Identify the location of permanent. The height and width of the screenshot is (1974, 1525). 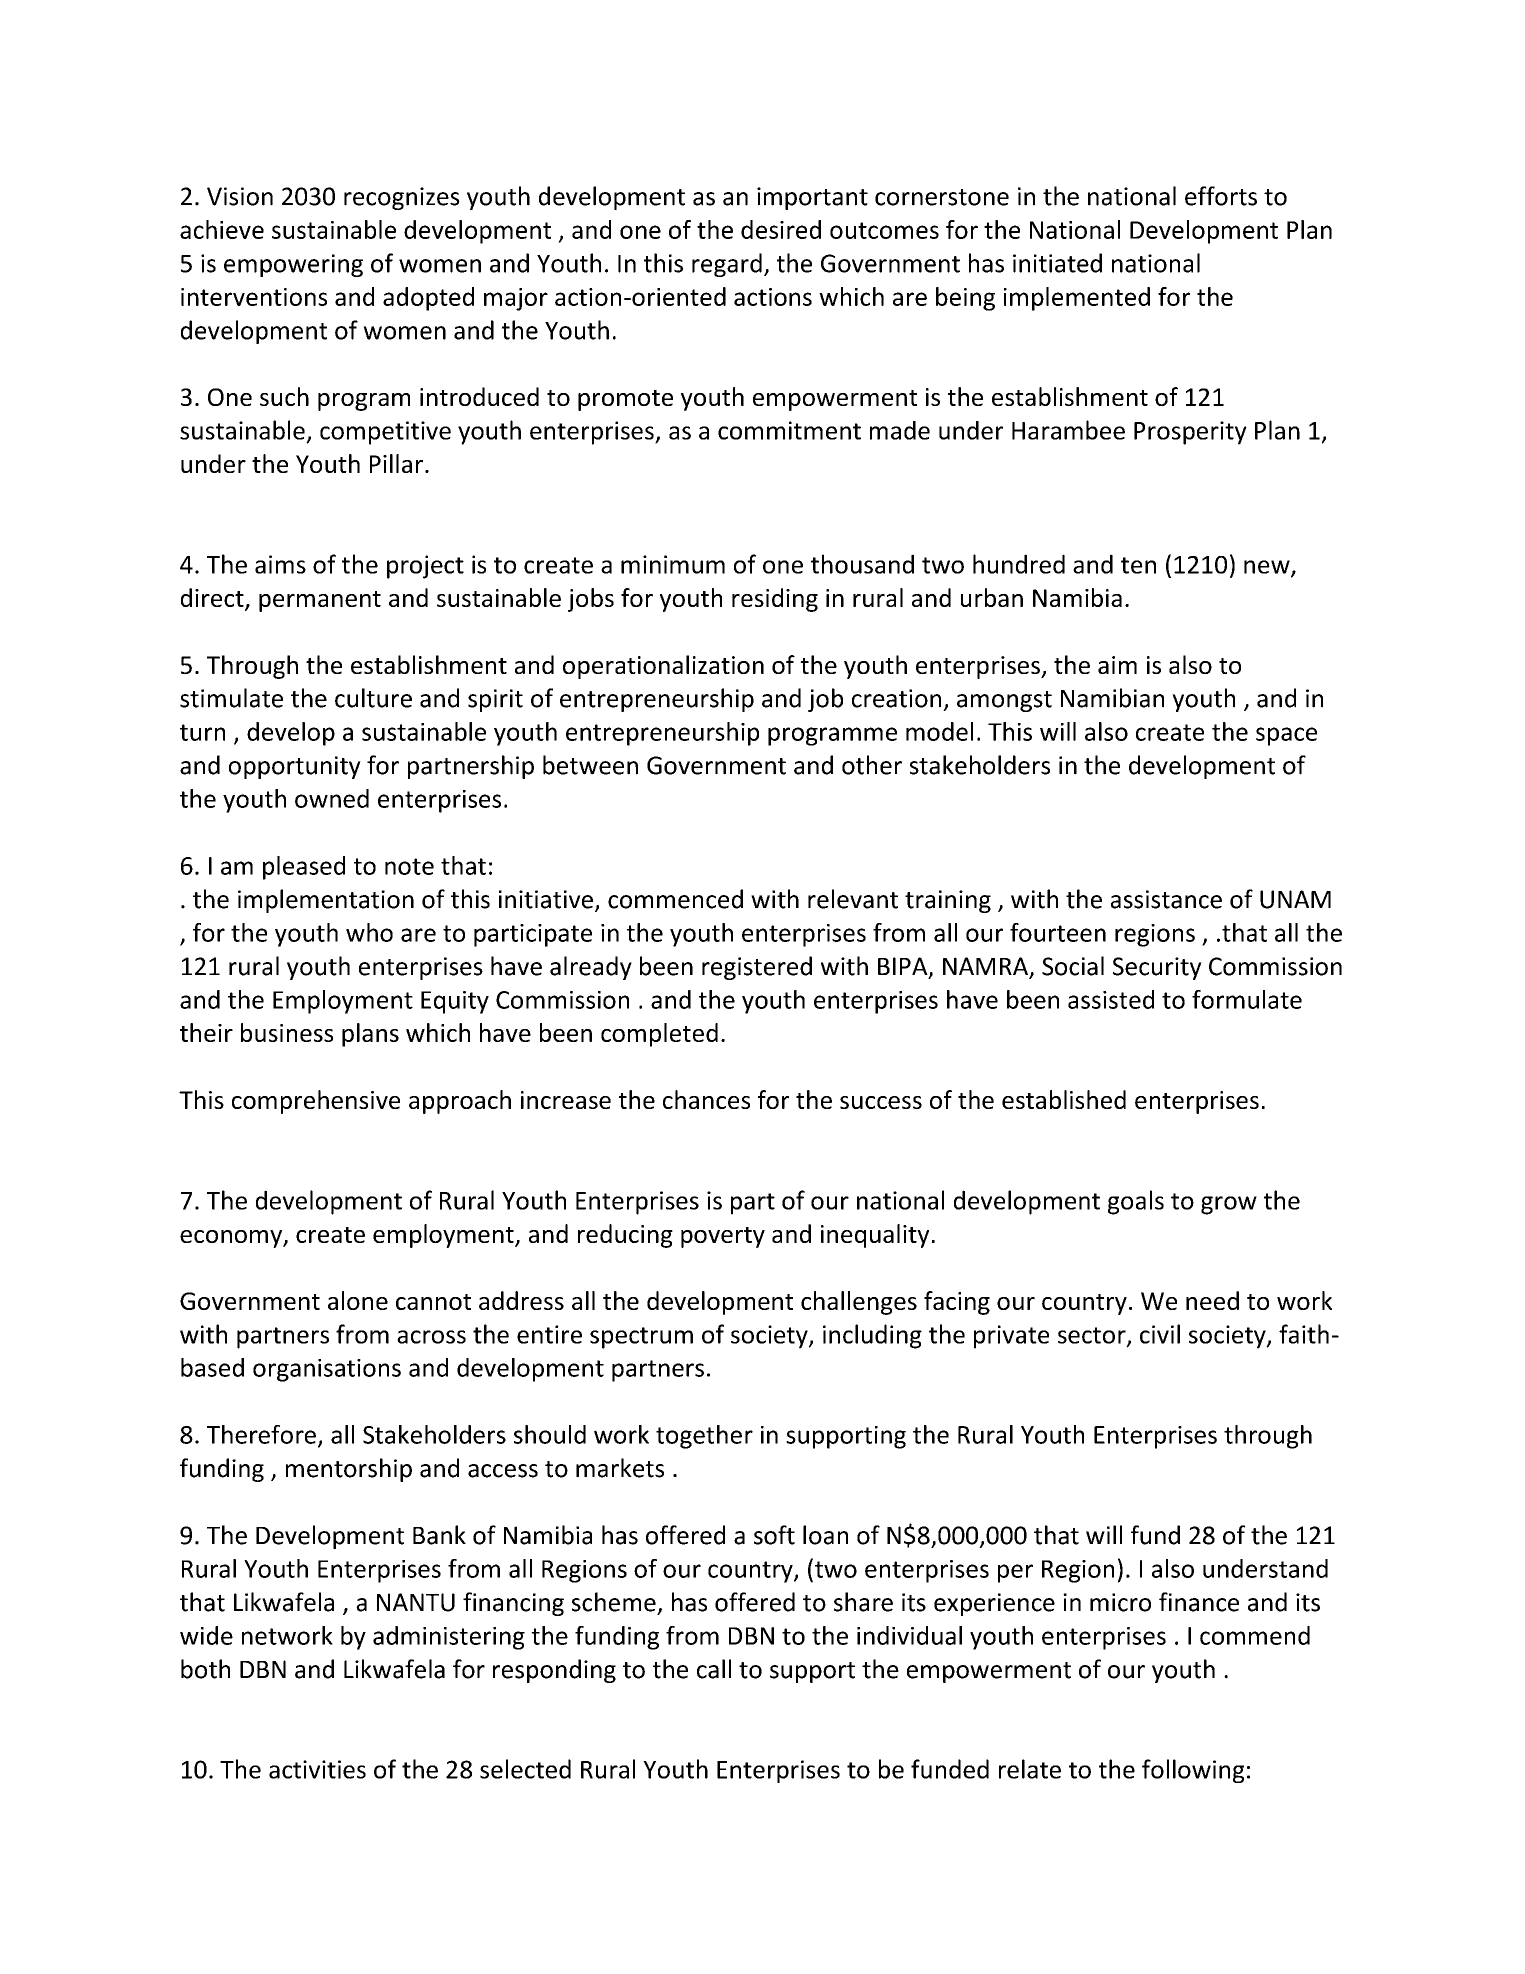
(320, 601).
